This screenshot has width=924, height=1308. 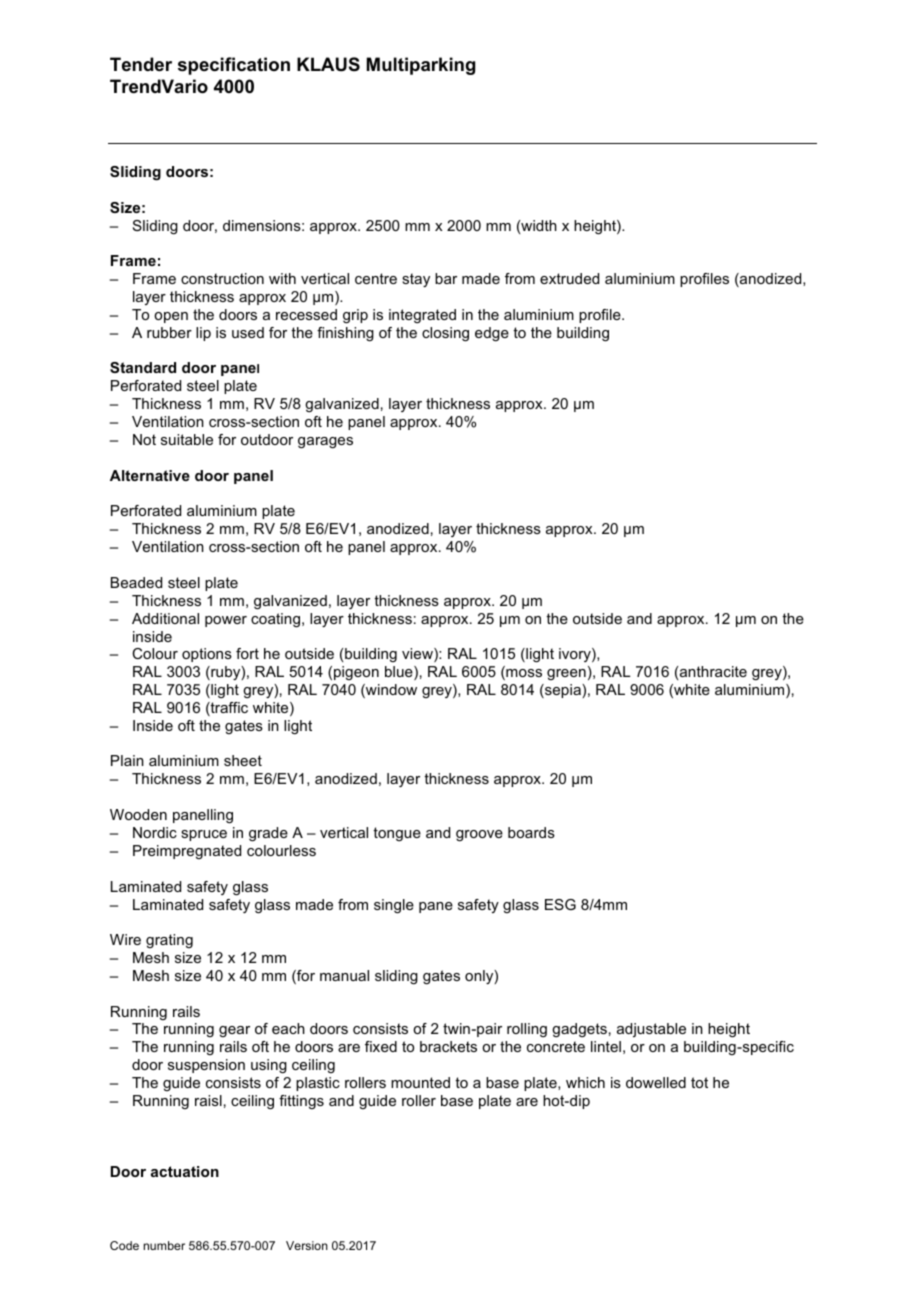 What do you see at coordinates (418, 655) in the screenshot?
I see `view` at bounding box center [418, 655].
